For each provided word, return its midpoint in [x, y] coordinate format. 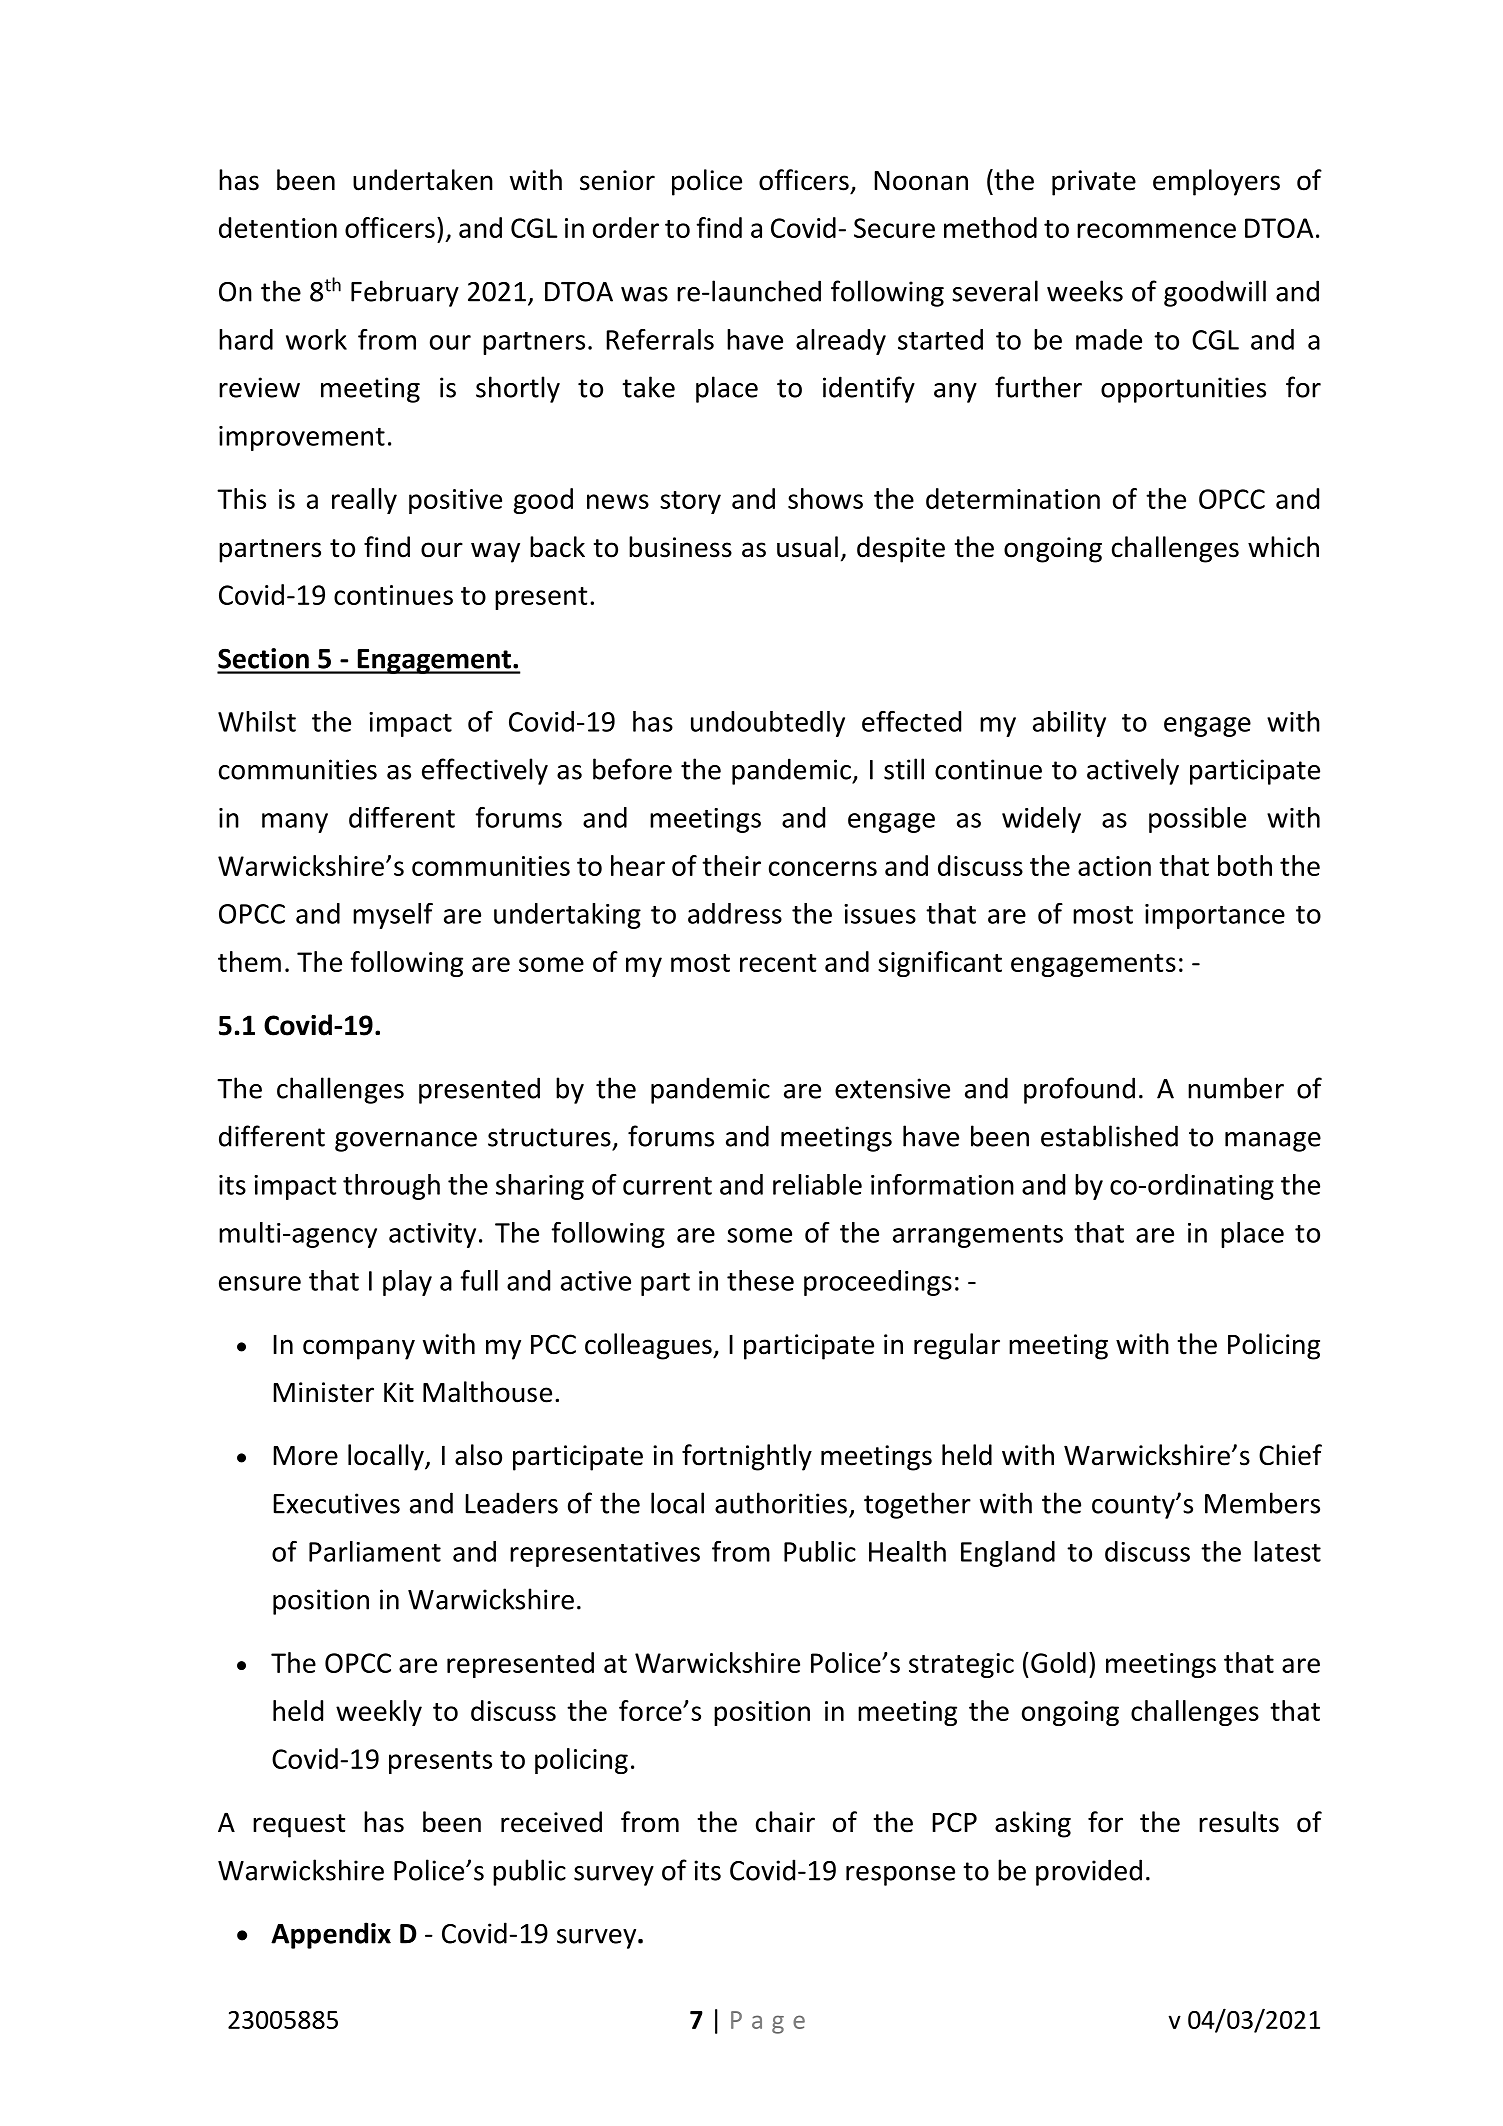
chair [785, 1822]
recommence [1156, 230]
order [626, 227]
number [1236, 1088]
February [405, 293]
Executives [336, 1503]
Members [1262, 1503]
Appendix [331, 1935]
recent [778, 963]
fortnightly [747, 1457]
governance [406, 1142]
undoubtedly [768, 724]
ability [1069, 724]
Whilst [257, 721]
